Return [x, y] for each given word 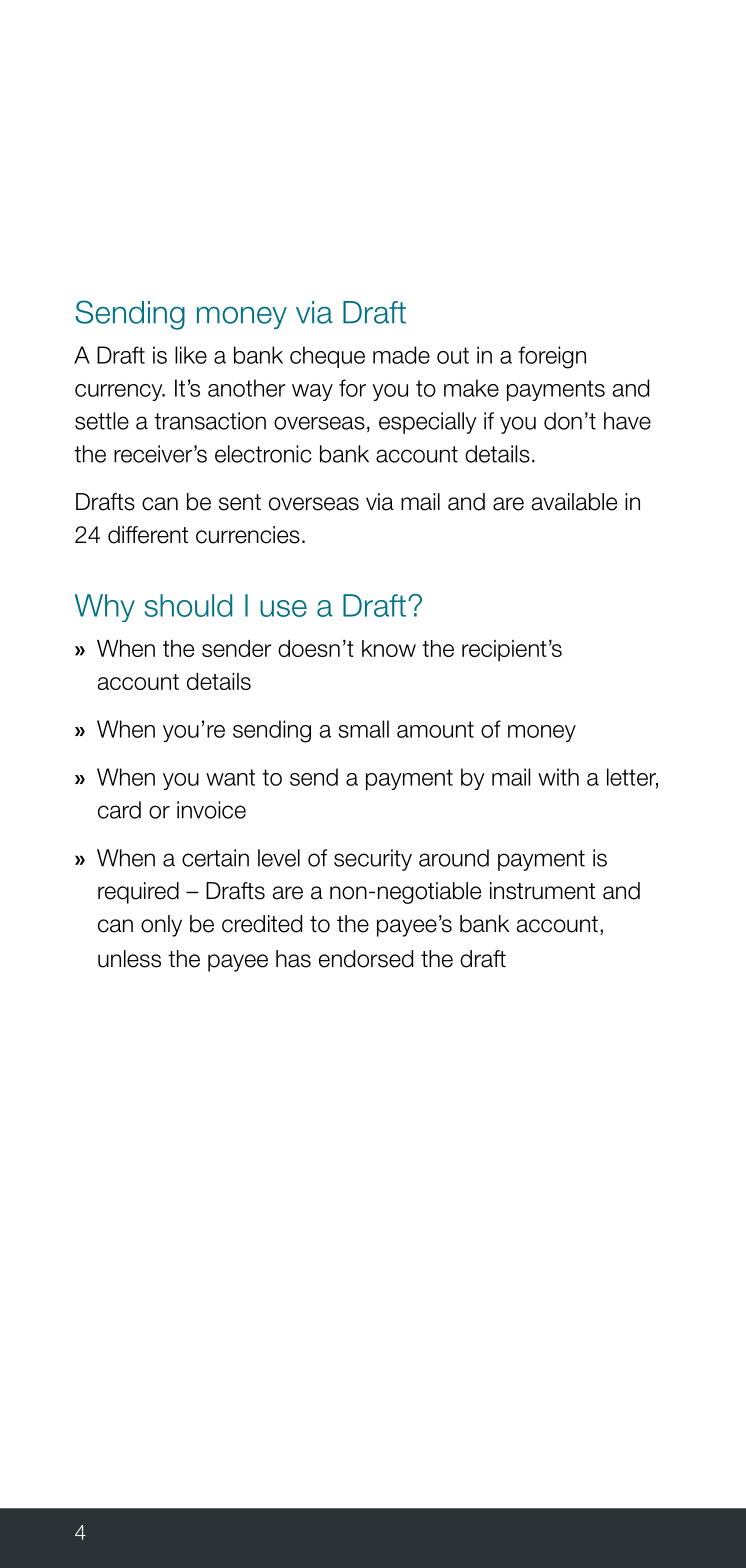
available [574, 502]
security [373, 860]
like [191, 355]
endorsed [366, 959]
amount [435, 729]
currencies [248, 535]
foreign [552, 357]
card [119, 810]
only [161, 926]
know [389, 648]
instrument [542, 891]
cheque [327, 357]
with [558, 777]
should [188, 605]
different [148, 535]
